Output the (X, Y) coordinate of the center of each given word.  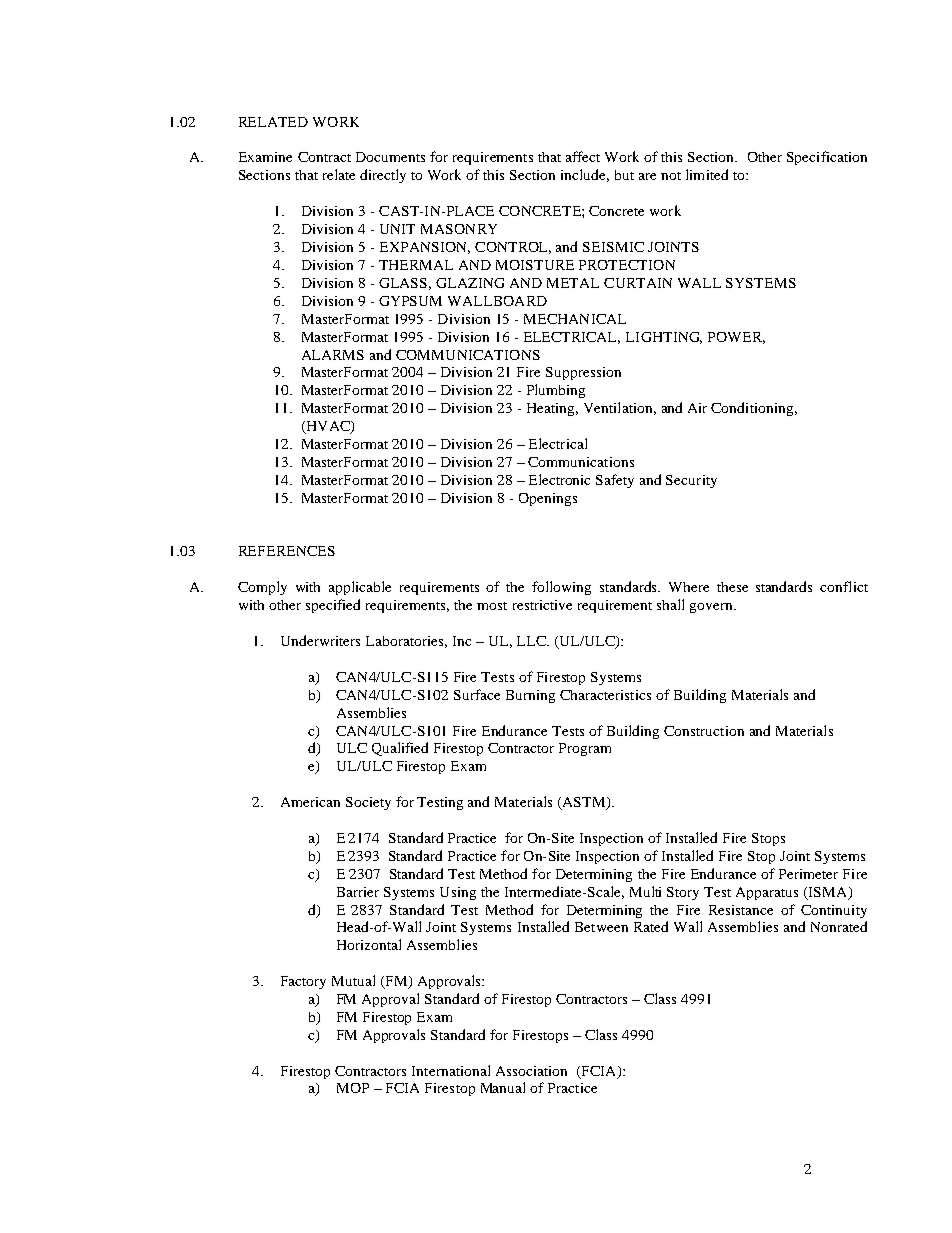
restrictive (542, 605)
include (585, 175)
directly (383, 176)
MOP (353, 1088)
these (732, 587)
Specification (827, 158)
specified (333, 606)
